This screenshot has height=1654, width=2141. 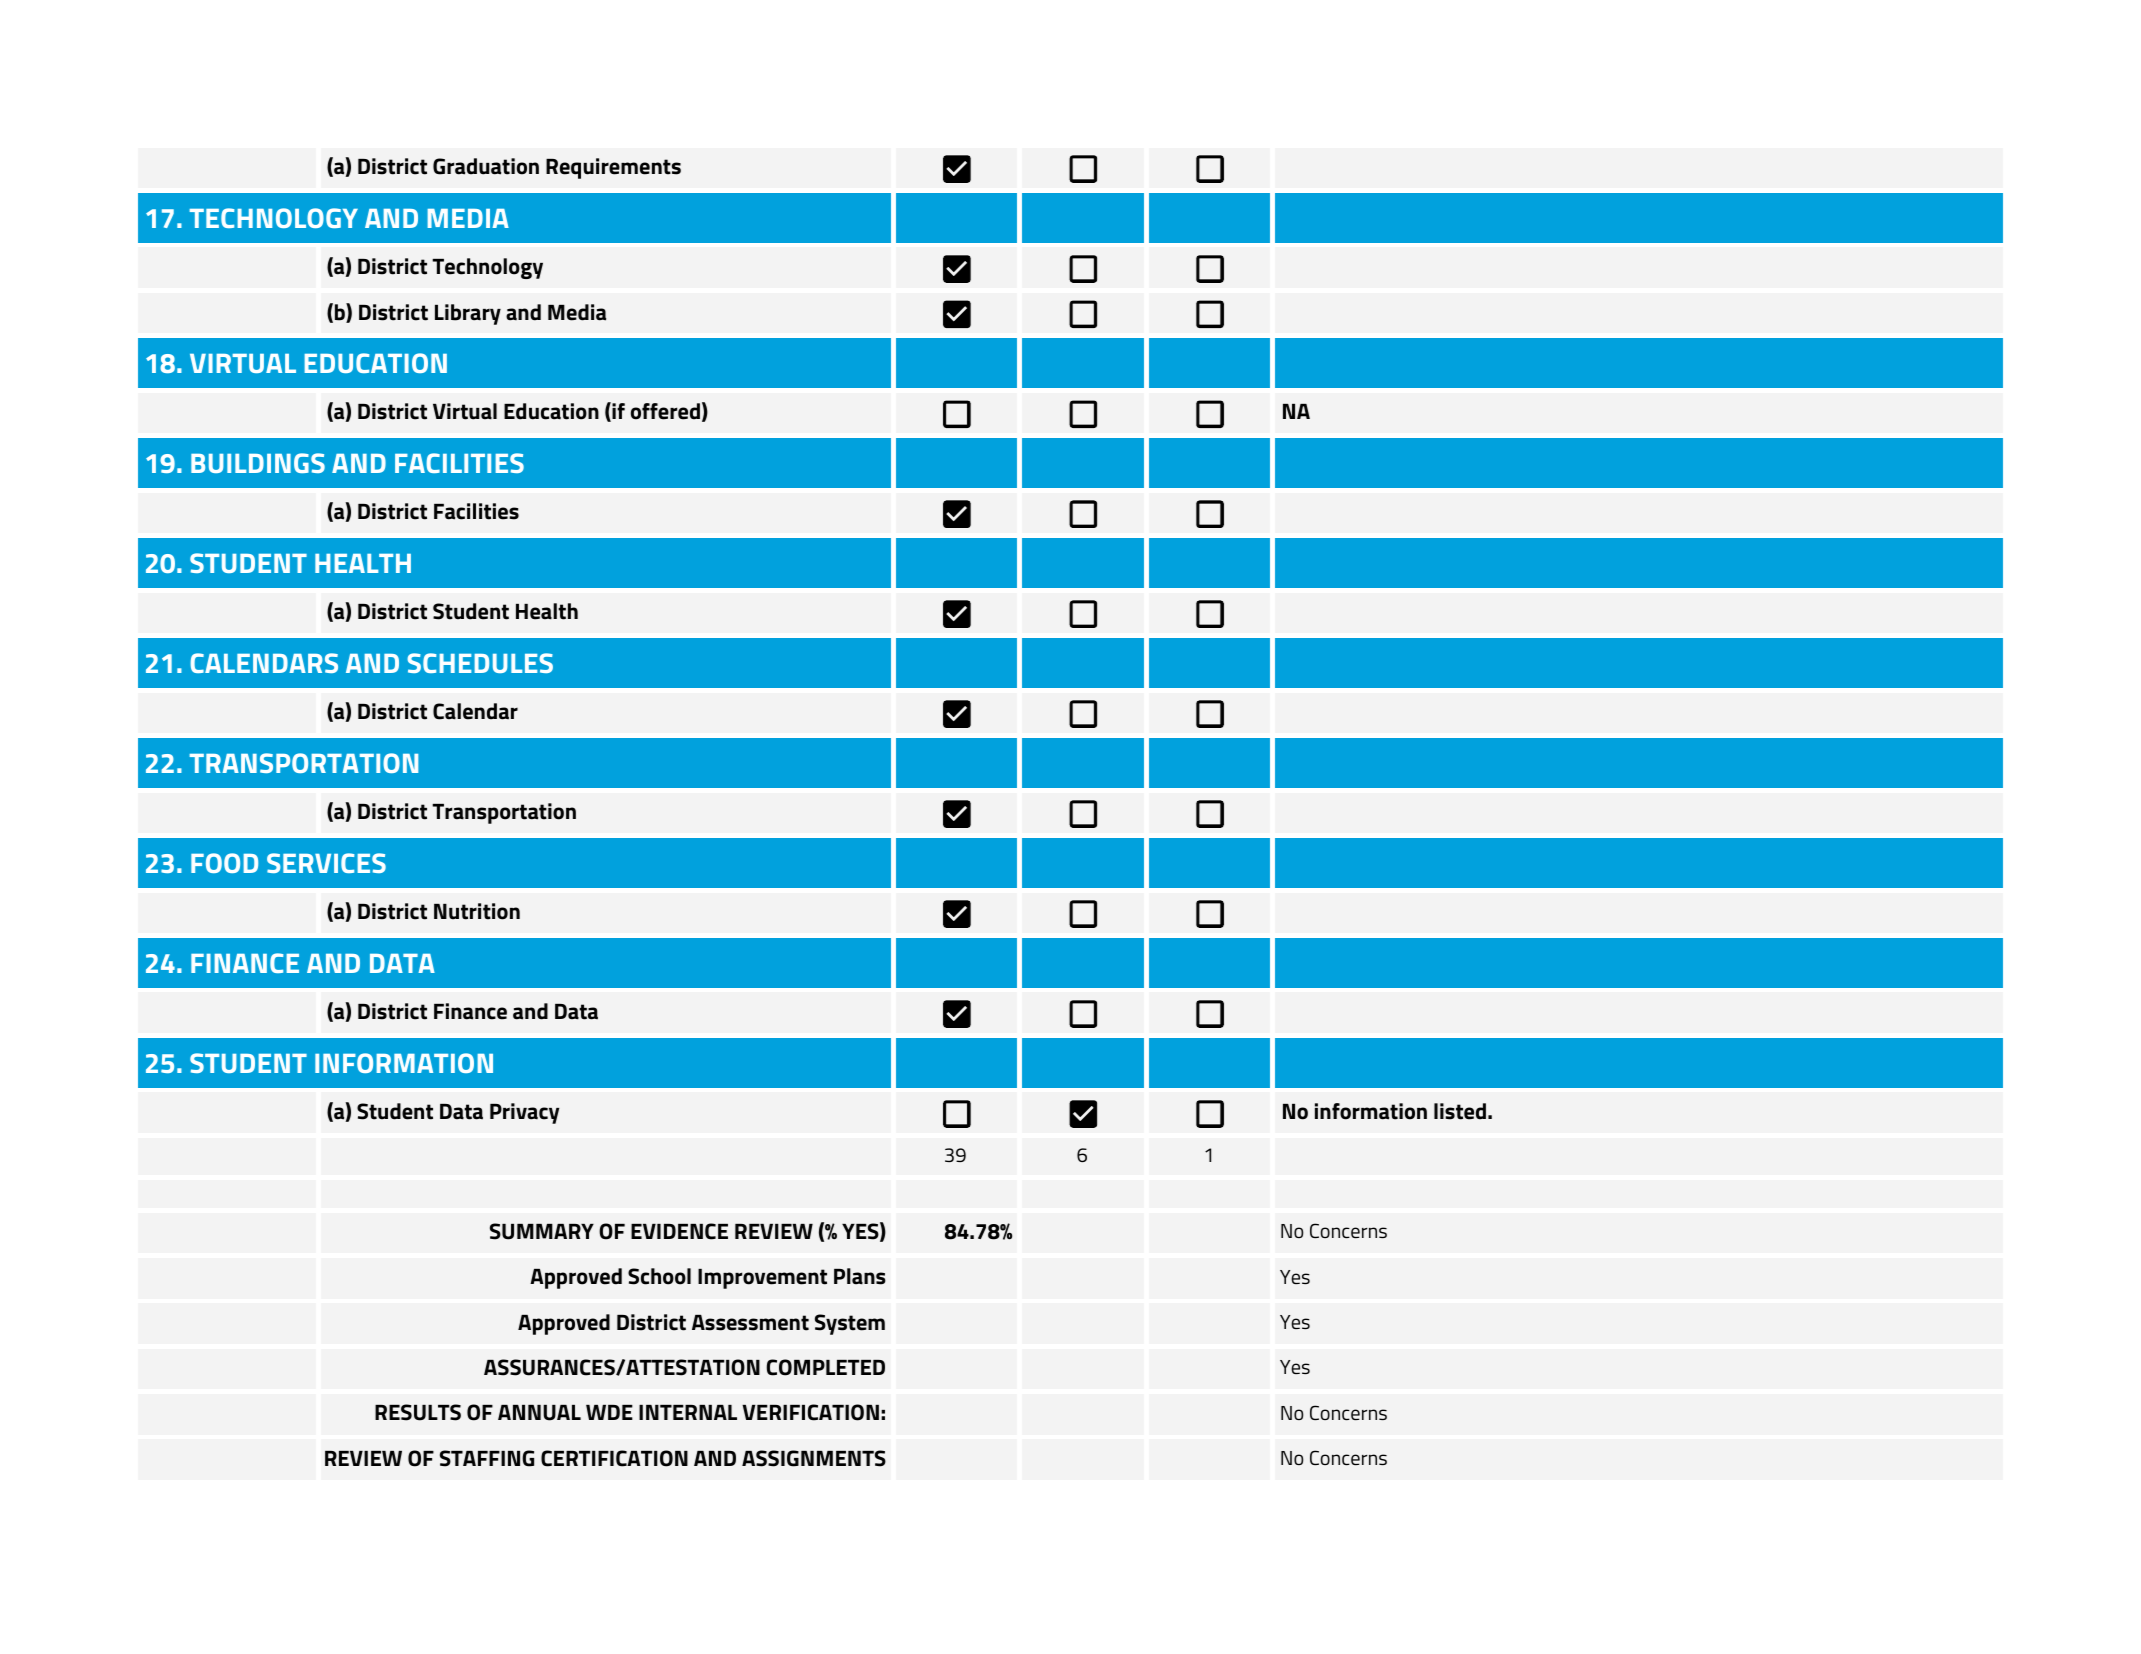 I want to click on RESULTS, so click(x=418, y=1412).
